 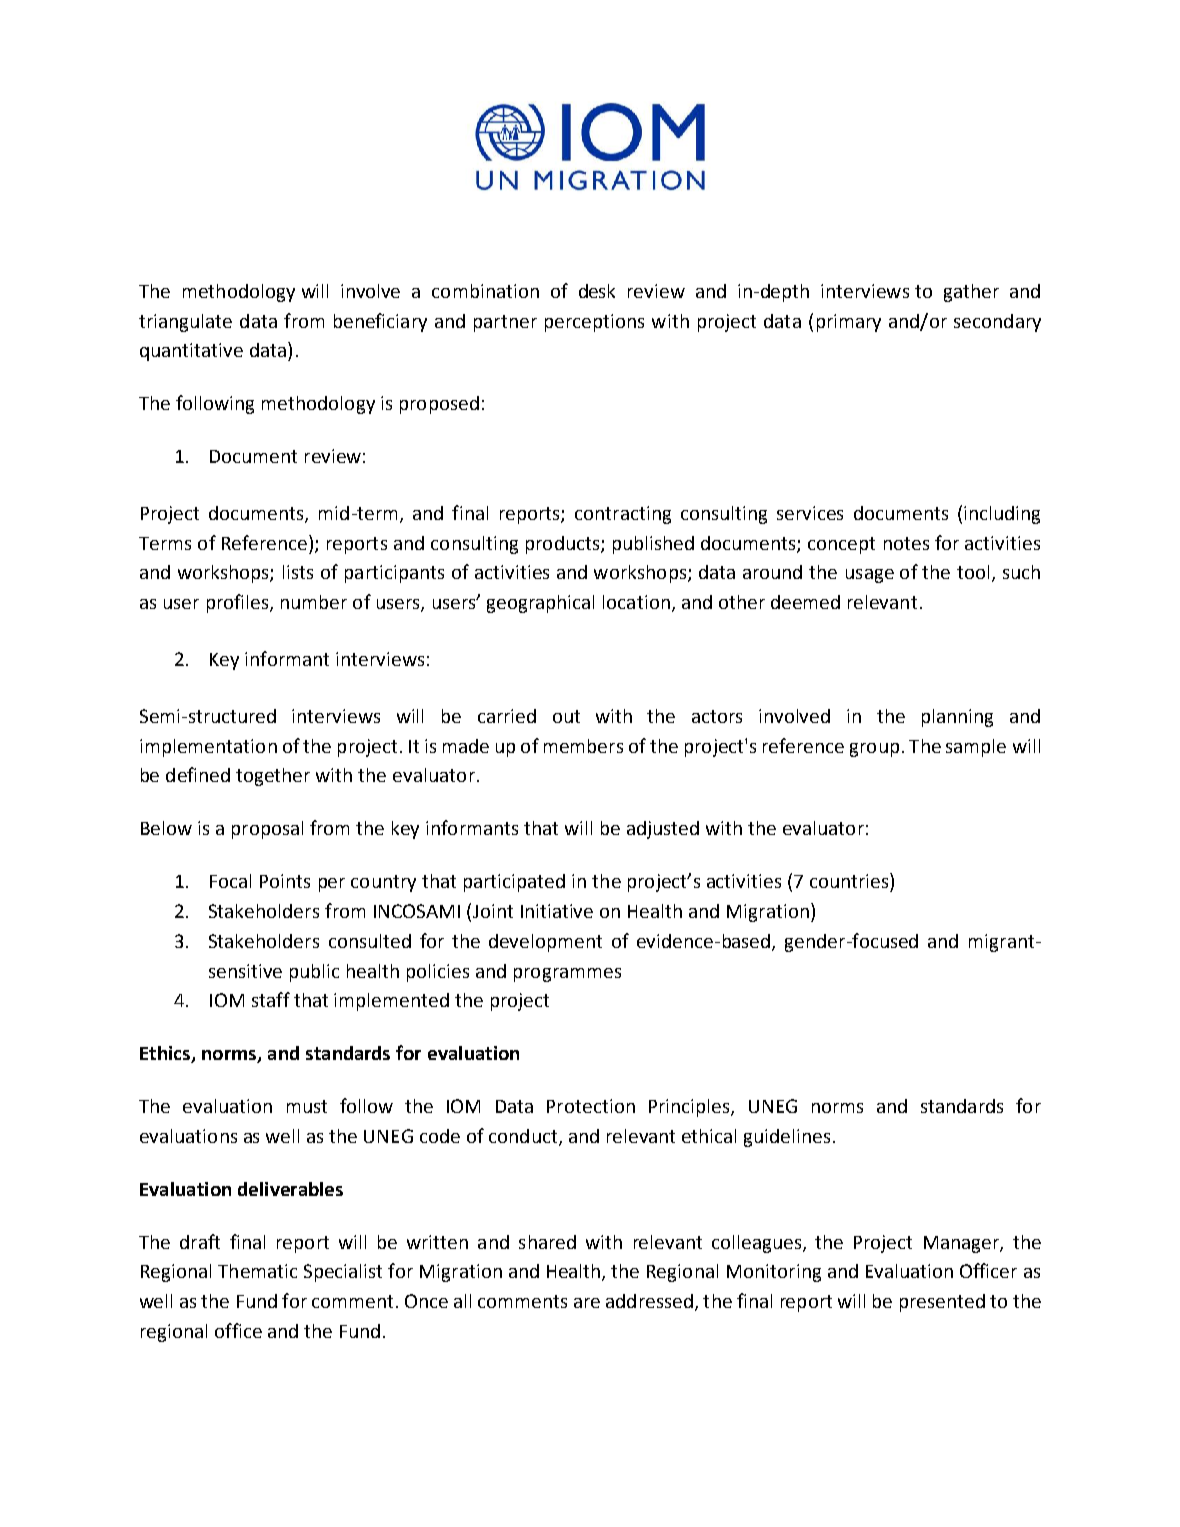 I want to click on Thematic, so click(x=257, y=1271).
